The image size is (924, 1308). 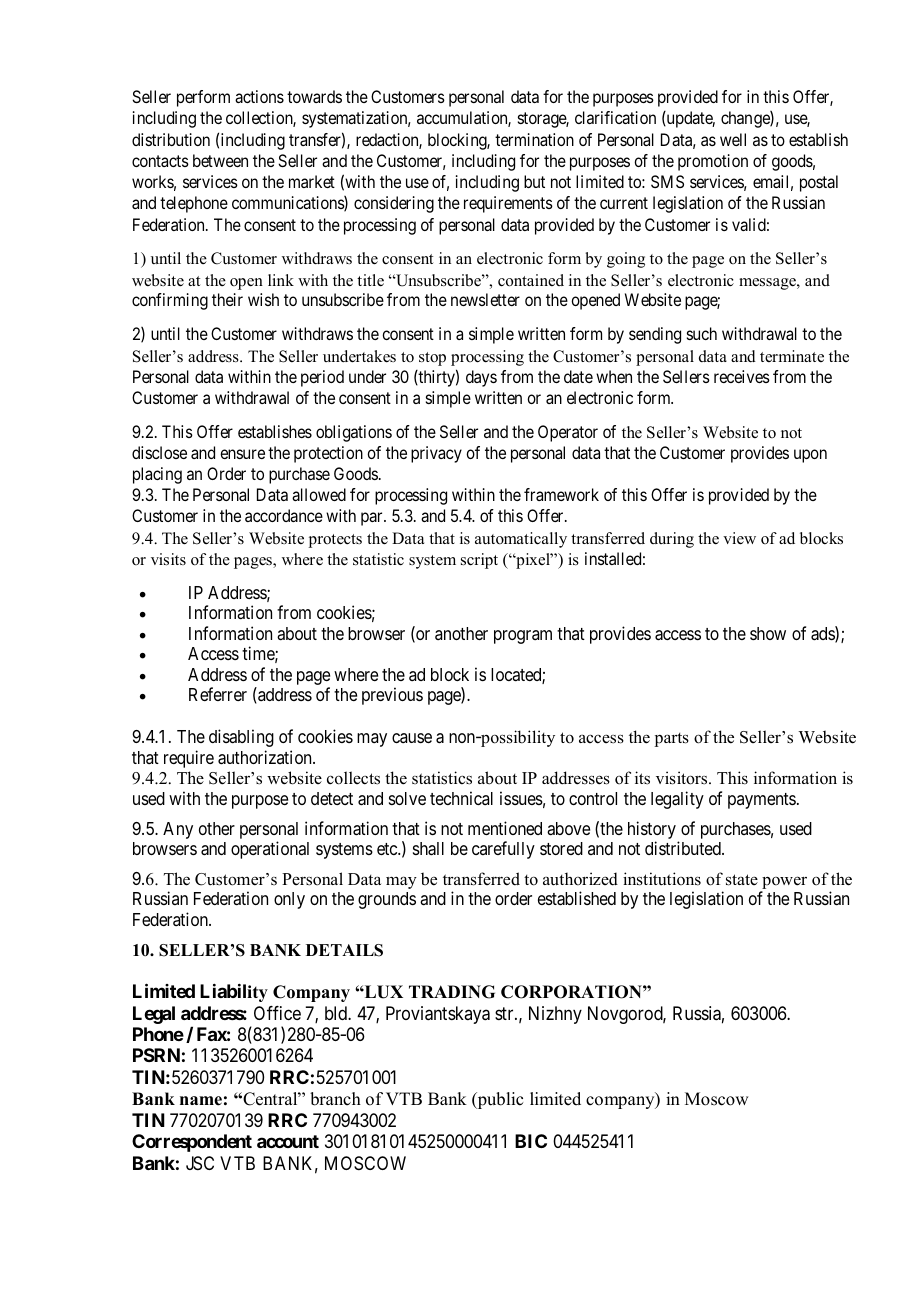 What do you see at coordinates (534, 139) in the screenshot?
I see `termination` at bounding box center [534, 139].
